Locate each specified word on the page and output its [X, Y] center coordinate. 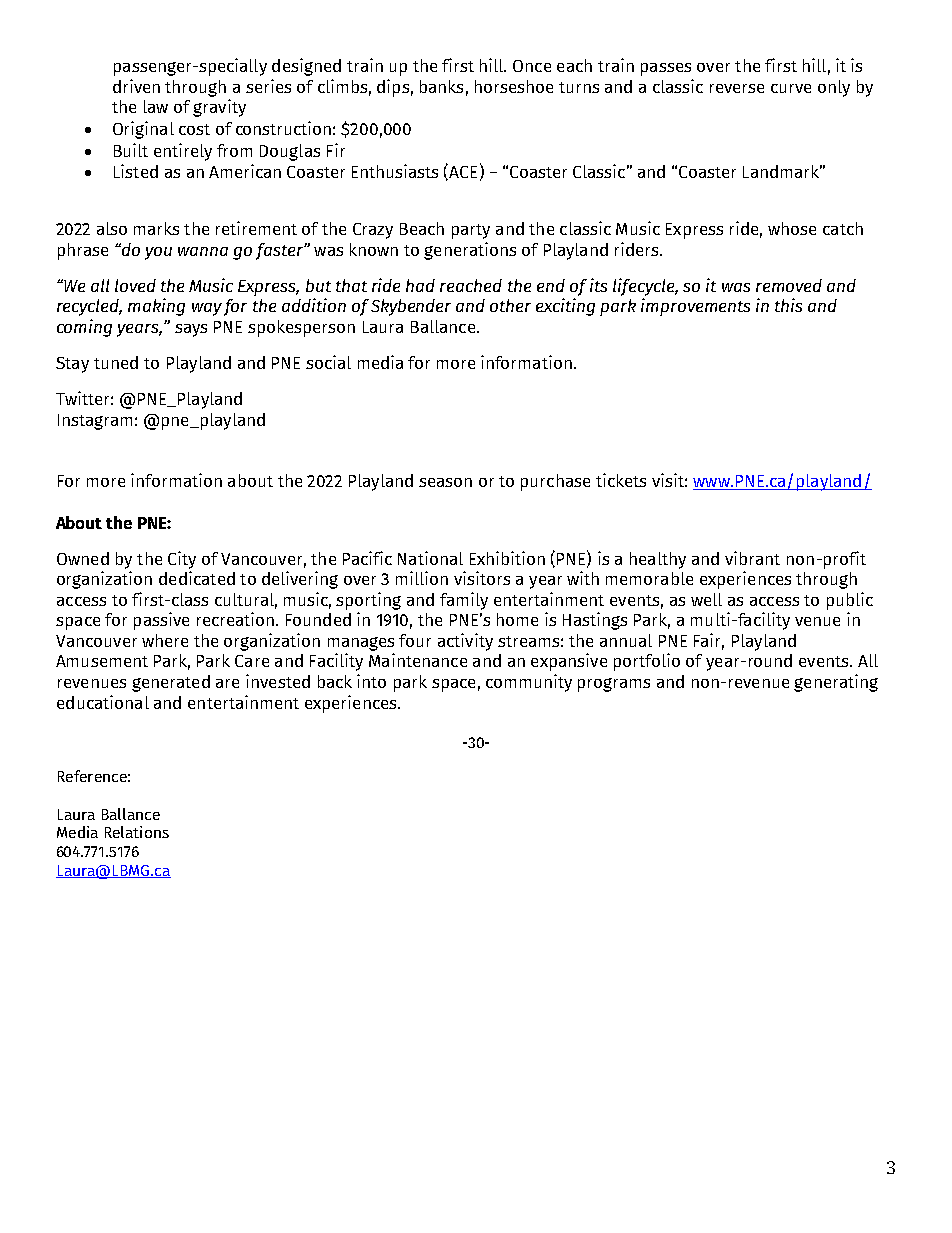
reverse [737, 88]
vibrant [752, 558]
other [510, 305]
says [191, 330]
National [430, 558]
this [788, 305]
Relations [137, 832]
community [529, 683]
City [182, 560]
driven [136, 86]
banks [441, 86]
